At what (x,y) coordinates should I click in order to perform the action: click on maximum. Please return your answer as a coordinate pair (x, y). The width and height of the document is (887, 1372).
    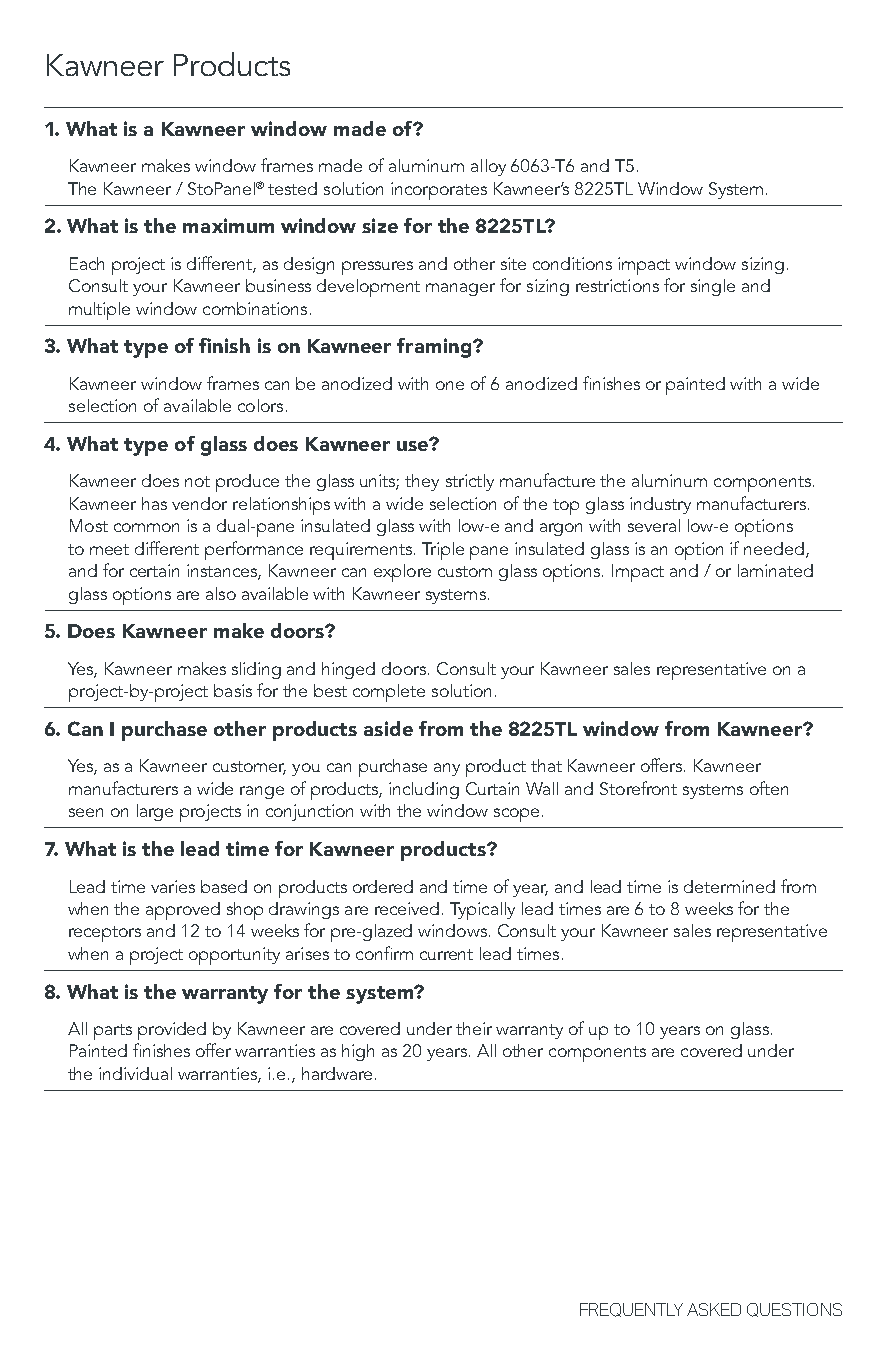
    Looking at the image, I should click on (228, 225).
